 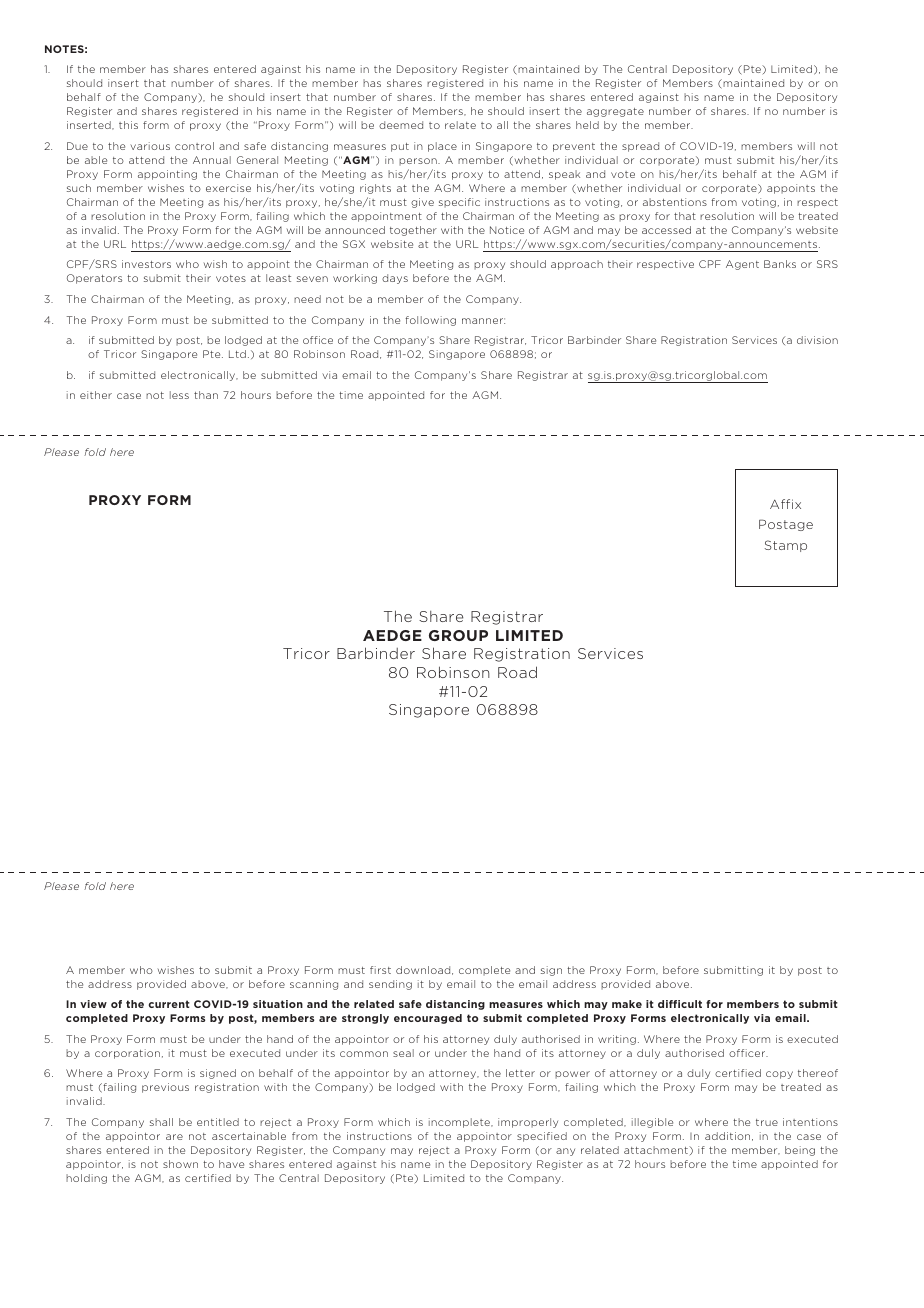 I want to click on GROUP, so click(x=458, y=635).
